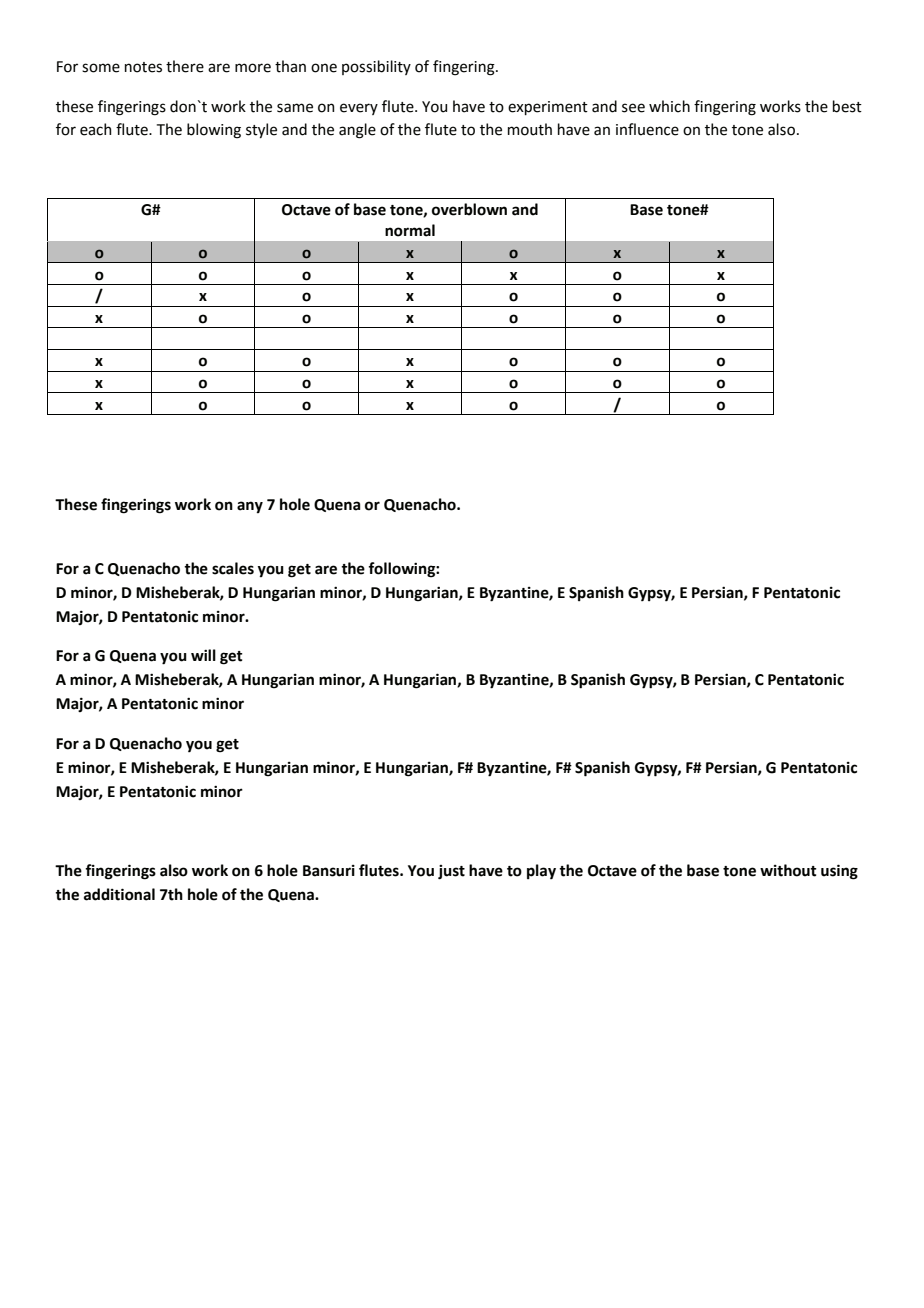 This document has width=924, height=1308. What do you see at coordinates (250, 507) in the document?
I see `any` at bounding box center [250, 507].
